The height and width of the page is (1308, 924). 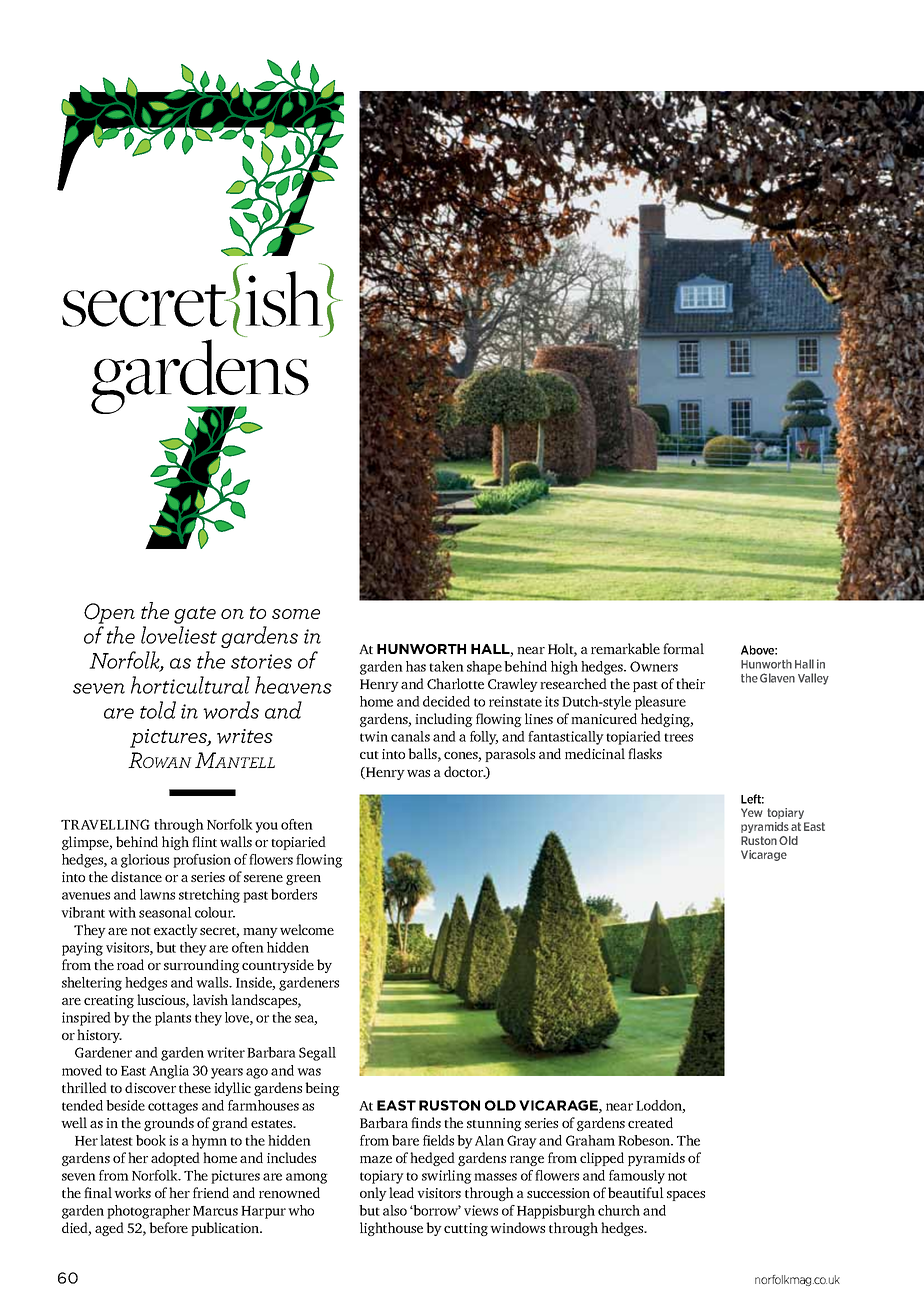 What do you see at coordinates (195, 615) in the page?
I see `gate` at bounding box center [195, 615].
